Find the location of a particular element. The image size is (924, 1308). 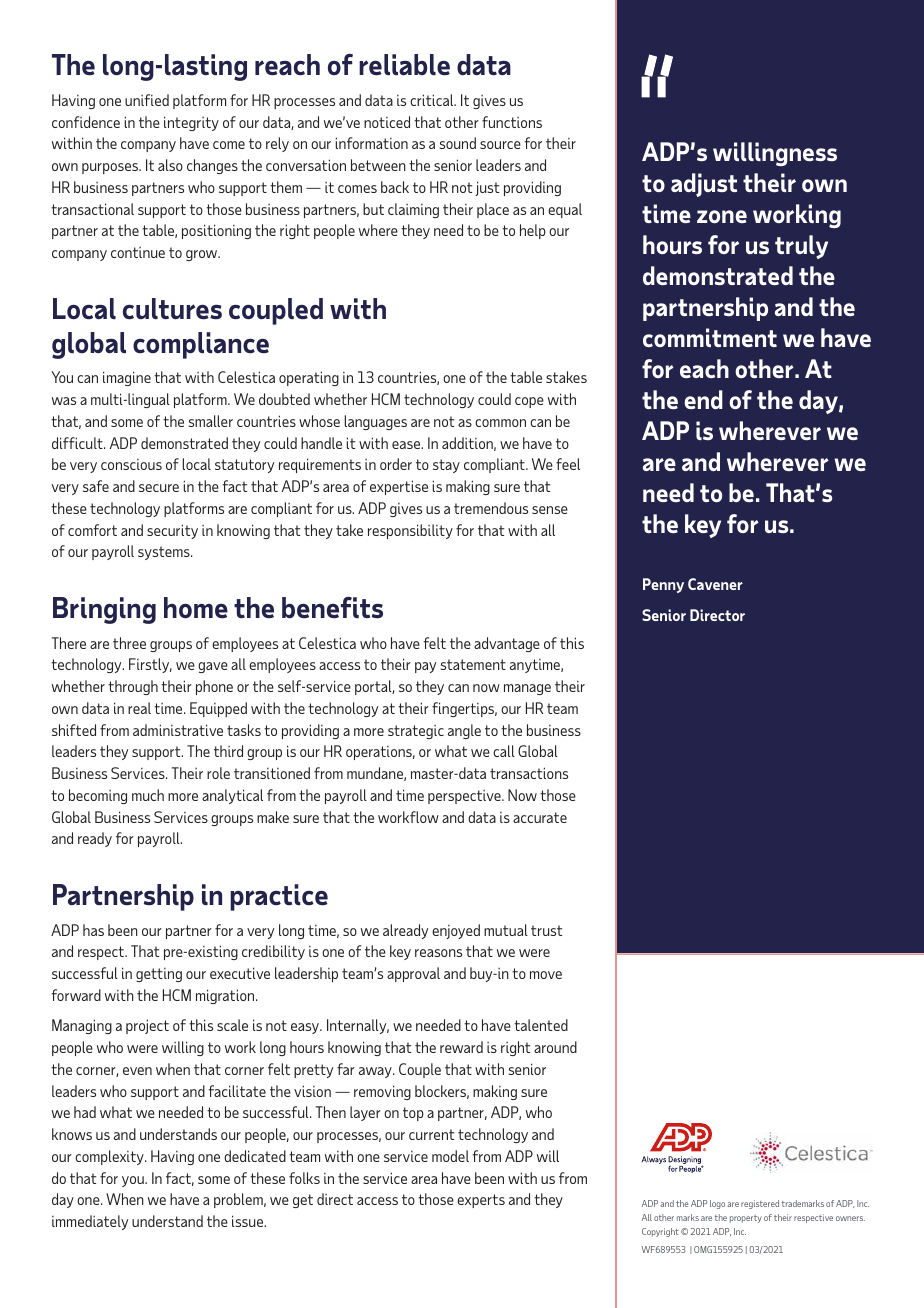

complexity is located at coordinates (110, 1157).
